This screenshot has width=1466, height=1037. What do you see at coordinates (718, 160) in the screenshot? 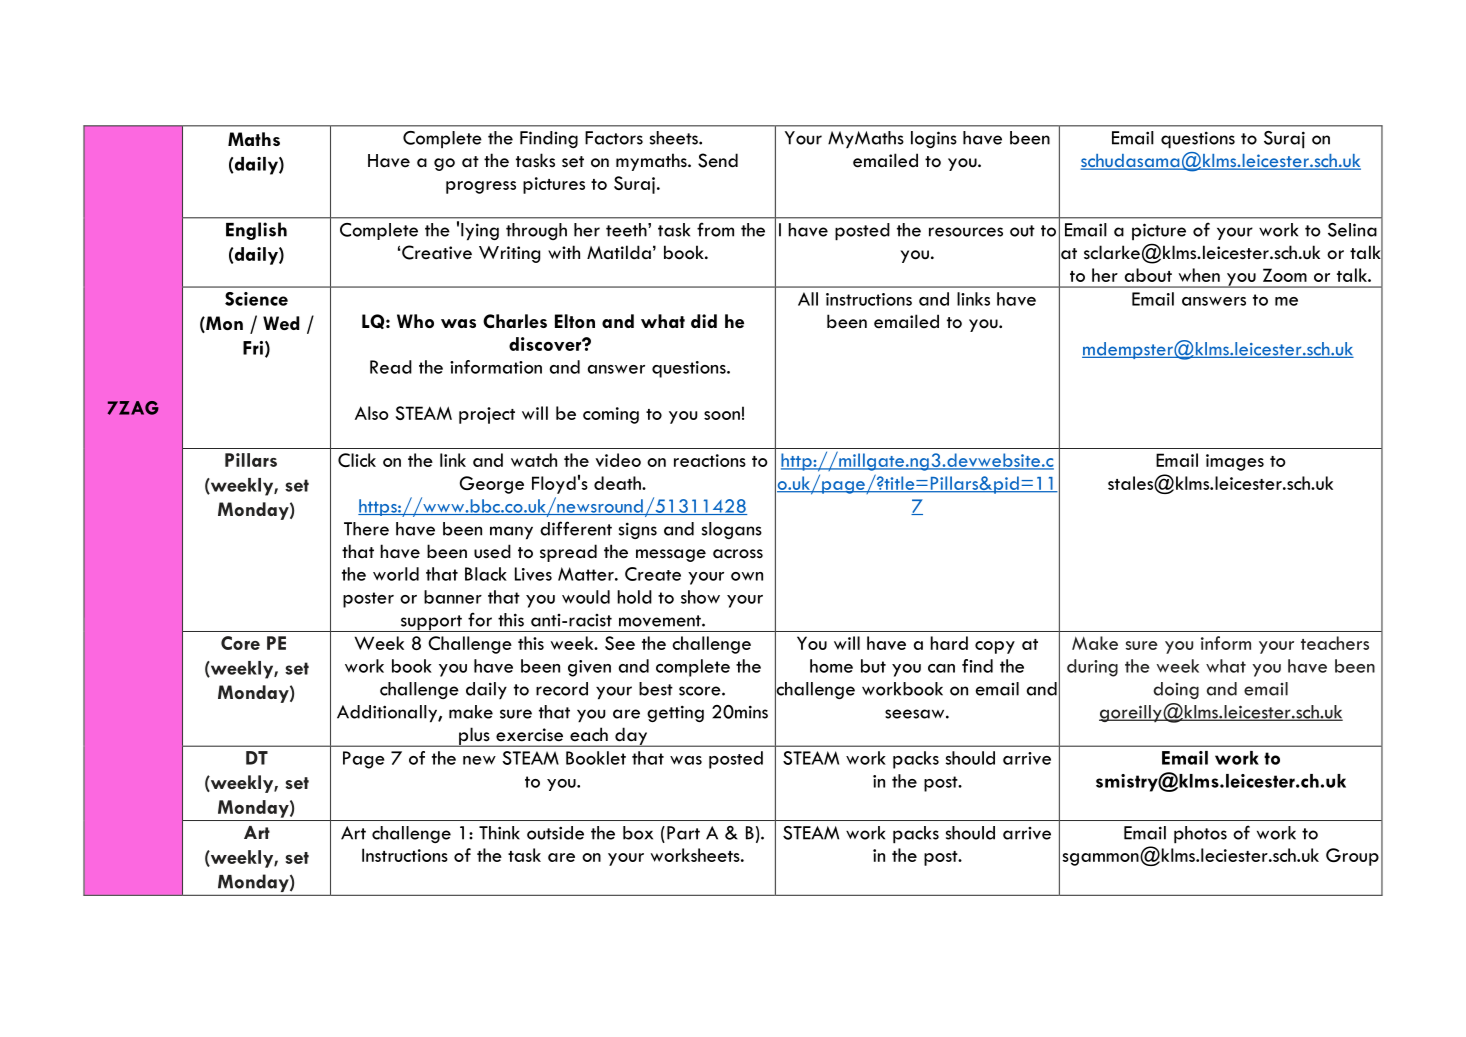
I see `Send` at bounding box center [718, 160].
